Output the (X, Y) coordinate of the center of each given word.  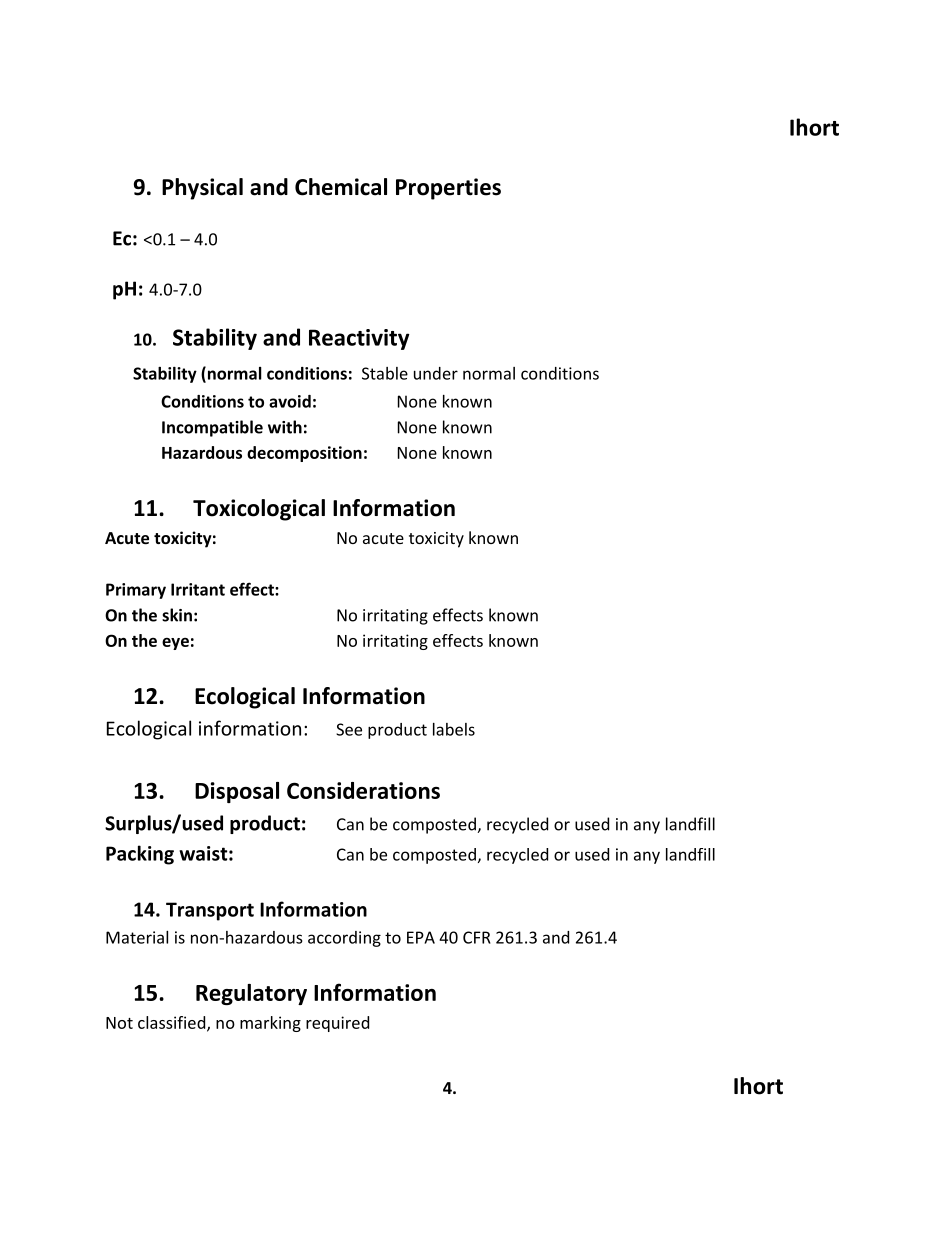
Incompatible (212, 428)
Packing (140, 855)
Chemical (341, 187)
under (436, 373)
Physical (202, 189)
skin (177, 615)
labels (454, 729)
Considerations (363, 790)
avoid (290, 401)
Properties (448, 189)
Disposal (237, 792)
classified (171, 1022)
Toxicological (259, 510)
